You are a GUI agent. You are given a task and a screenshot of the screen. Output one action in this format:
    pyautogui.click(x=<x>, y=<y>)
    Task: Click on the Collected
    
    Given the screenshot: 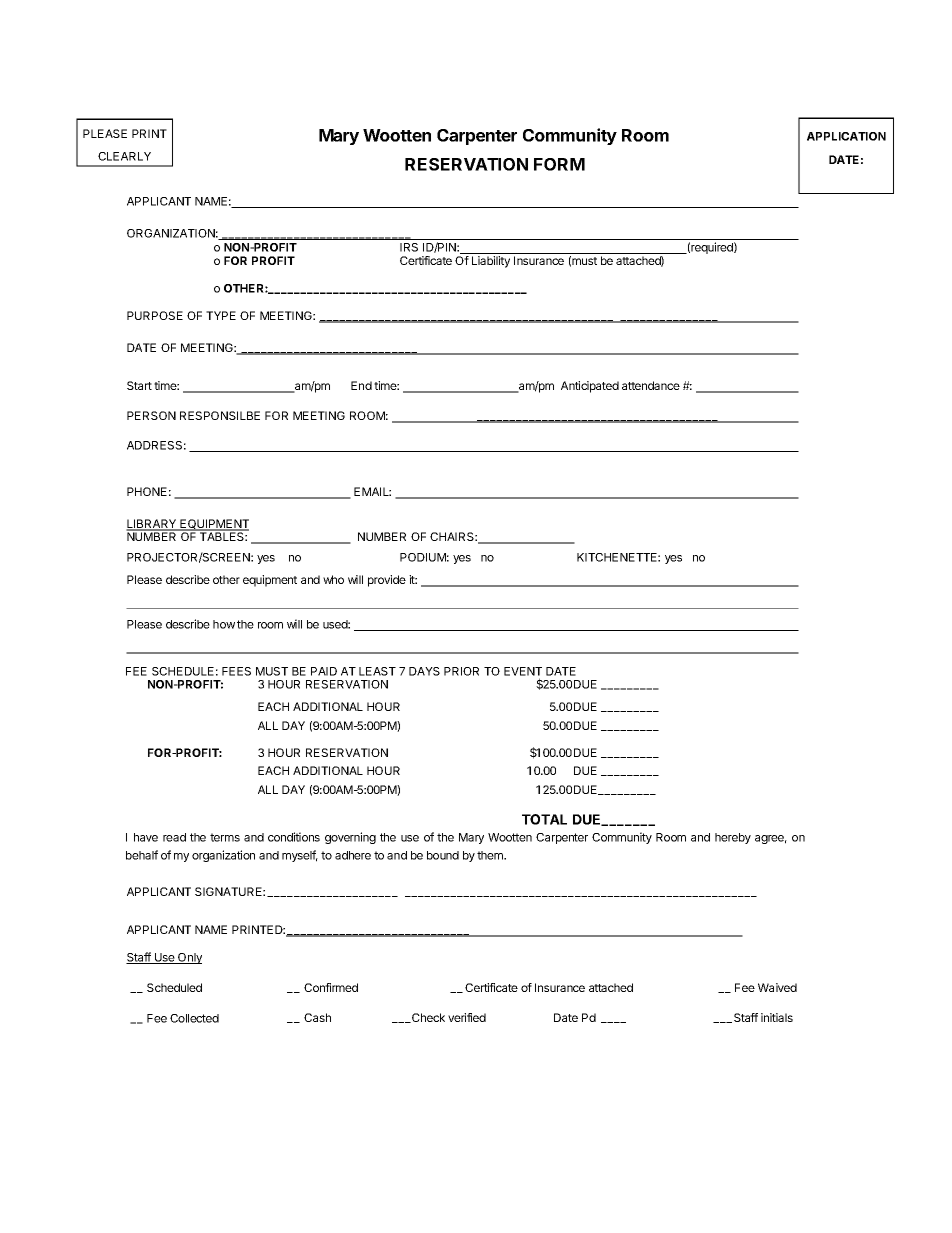 What is the action you would take?
    pyautogui.click(x=194, y=1018)
